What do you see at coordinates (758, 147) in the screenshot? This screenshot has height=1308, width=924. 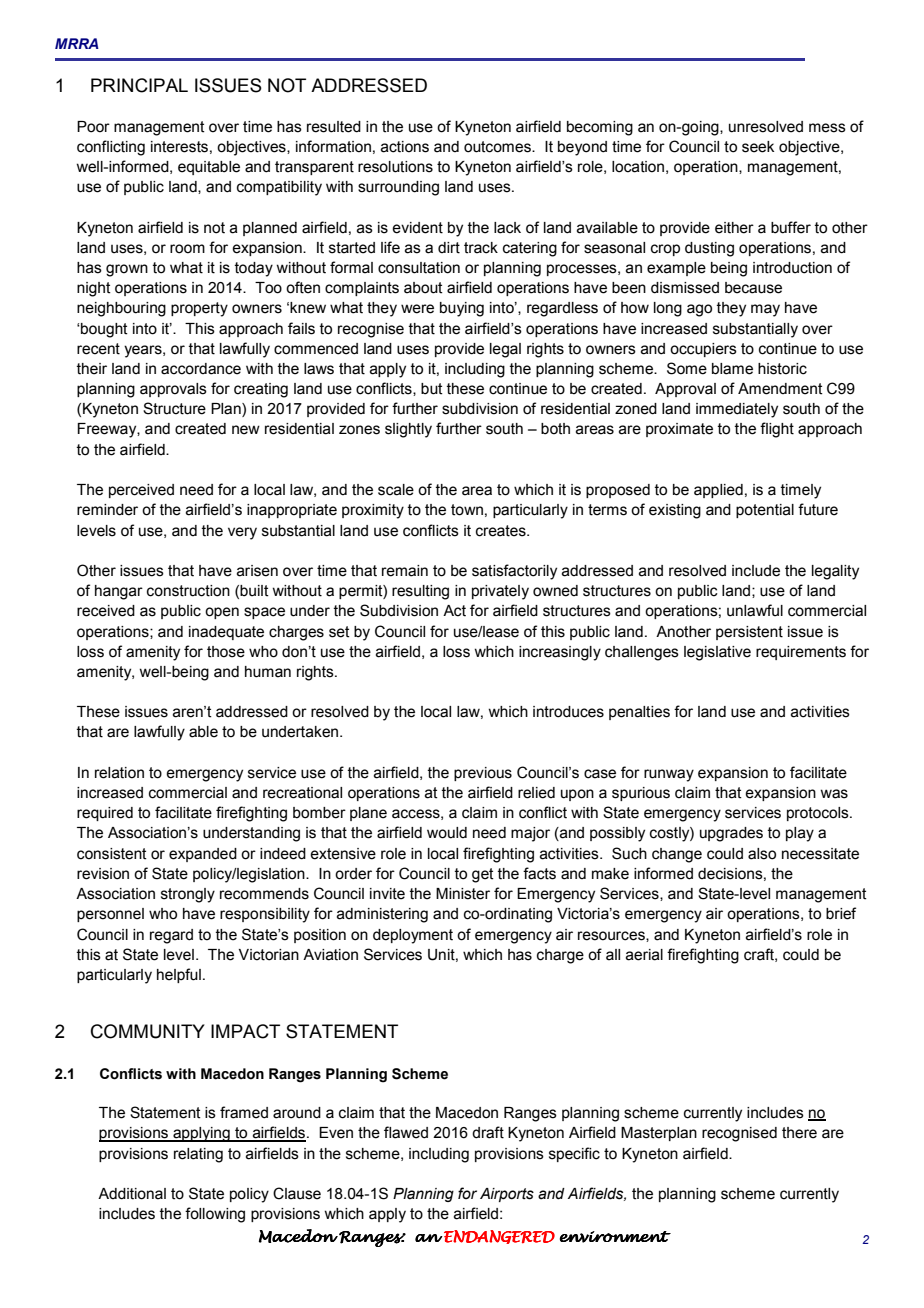 I see `seek` at bounding box center [758, 147].
